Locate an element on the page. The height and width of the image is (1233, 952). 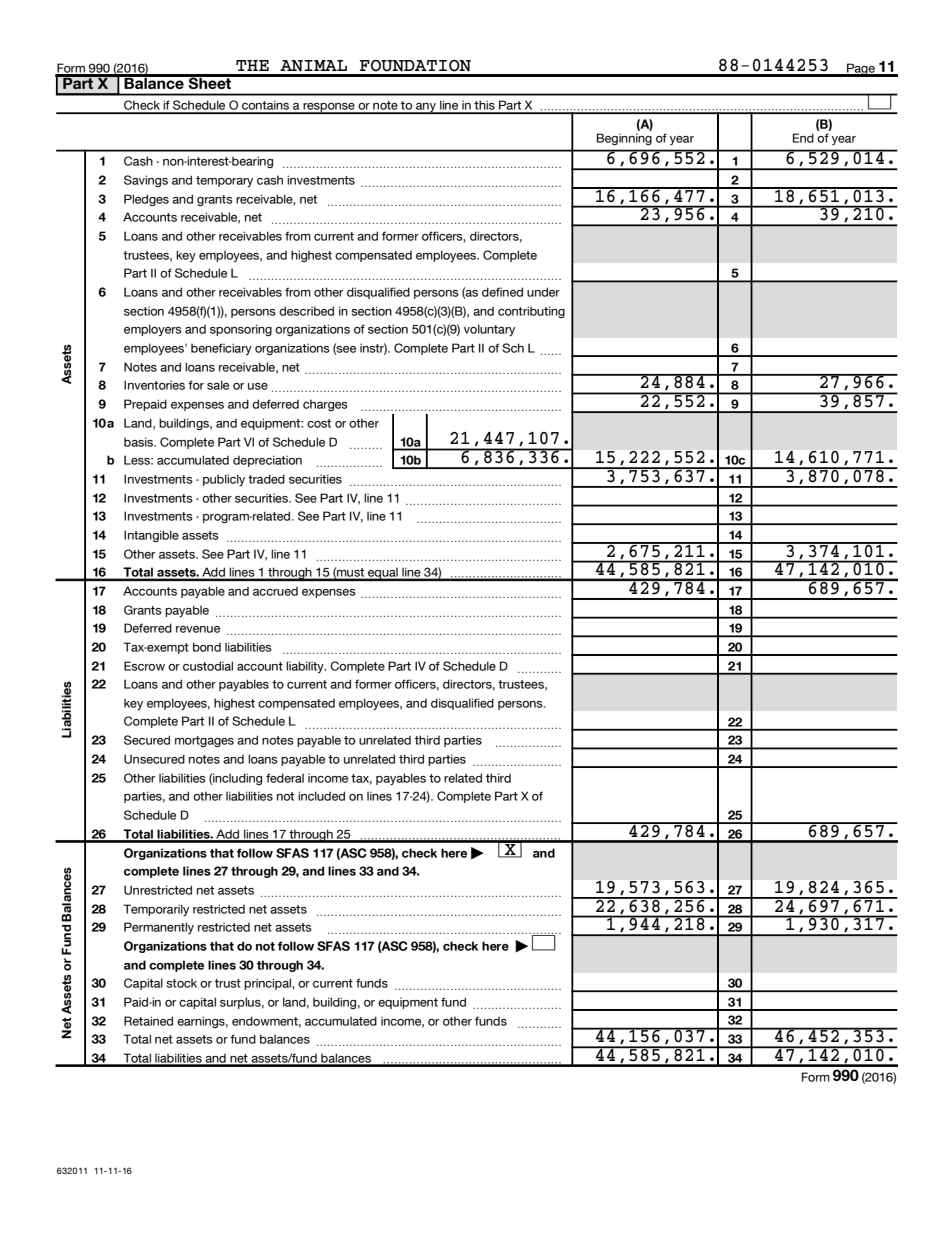
stock is located at coordinates (181, 983).
